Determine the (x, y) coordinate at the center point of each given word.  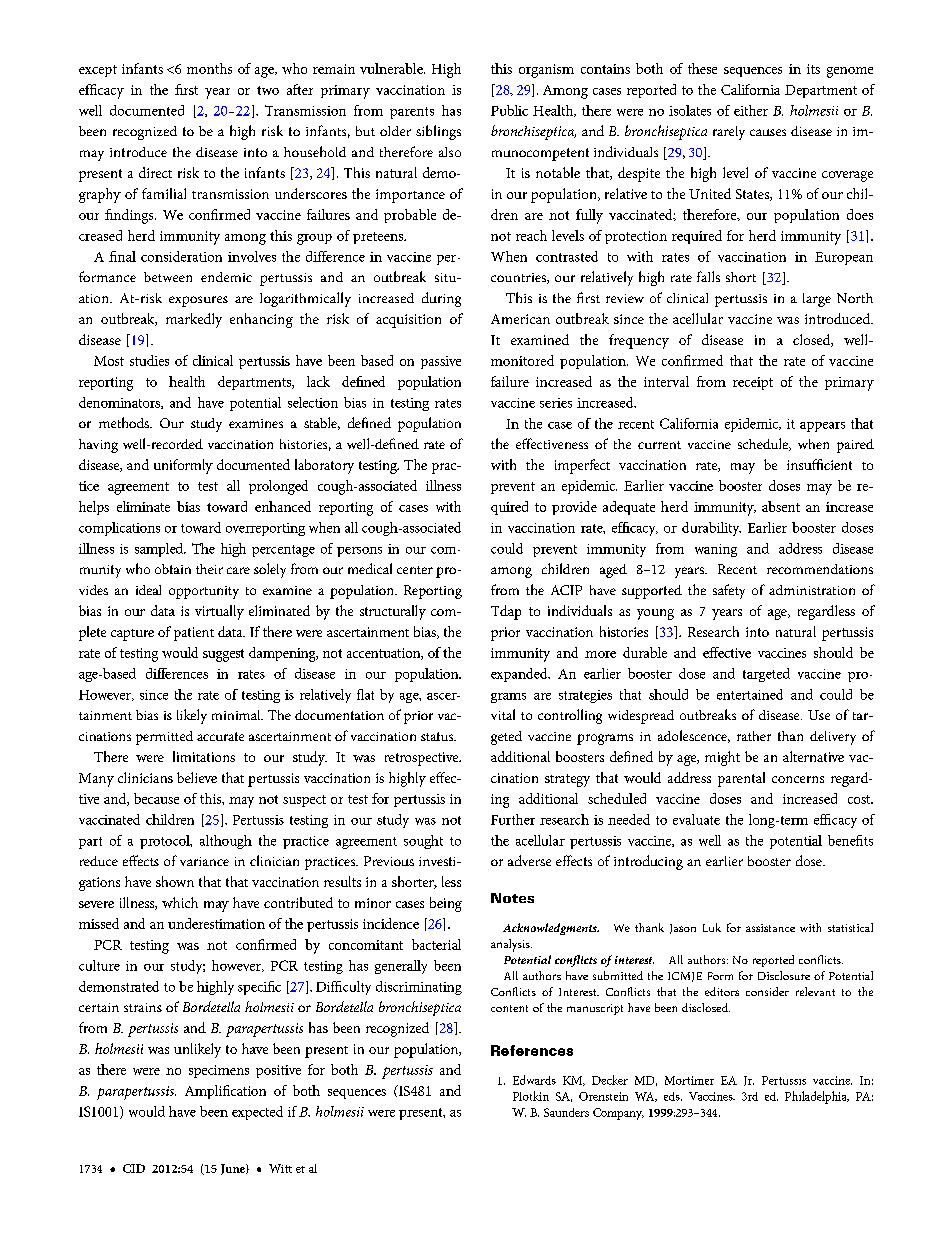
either (751, 110)
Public (509, 110)
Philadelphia (817, 1097)
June (234, 1169)
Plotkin (531, 1096)
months (209, 68)
